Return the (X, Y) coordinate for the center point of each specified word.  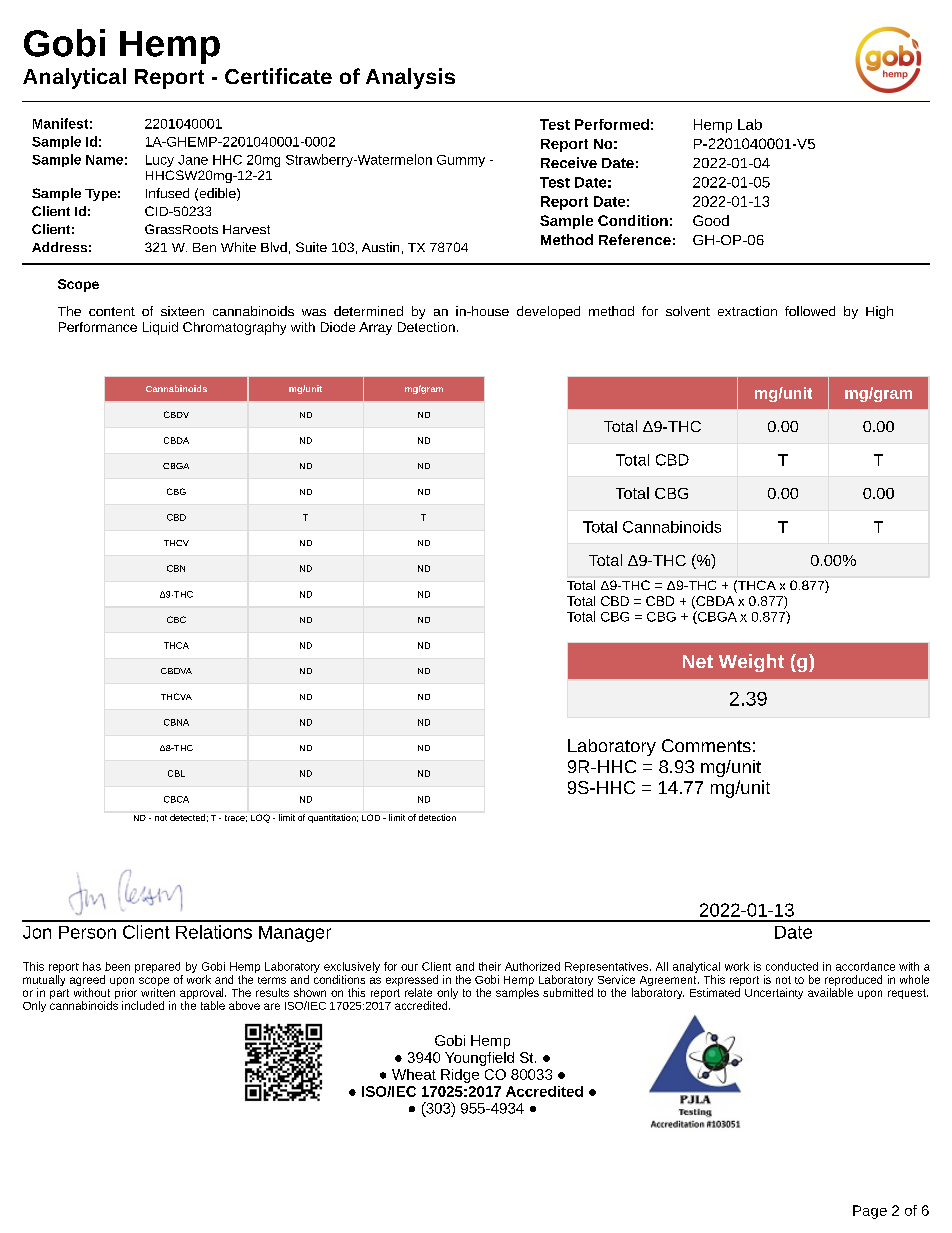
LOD (371, 817)
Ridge (460, 1076)
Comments (706, 745)
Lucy (160, 161)
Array (375, 328)
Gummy (461, 161)
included (143, 1005)
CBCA (176, 799)
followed (810, 311)
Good (711, 220)
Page (870, 1212)
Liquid (160, 328)
